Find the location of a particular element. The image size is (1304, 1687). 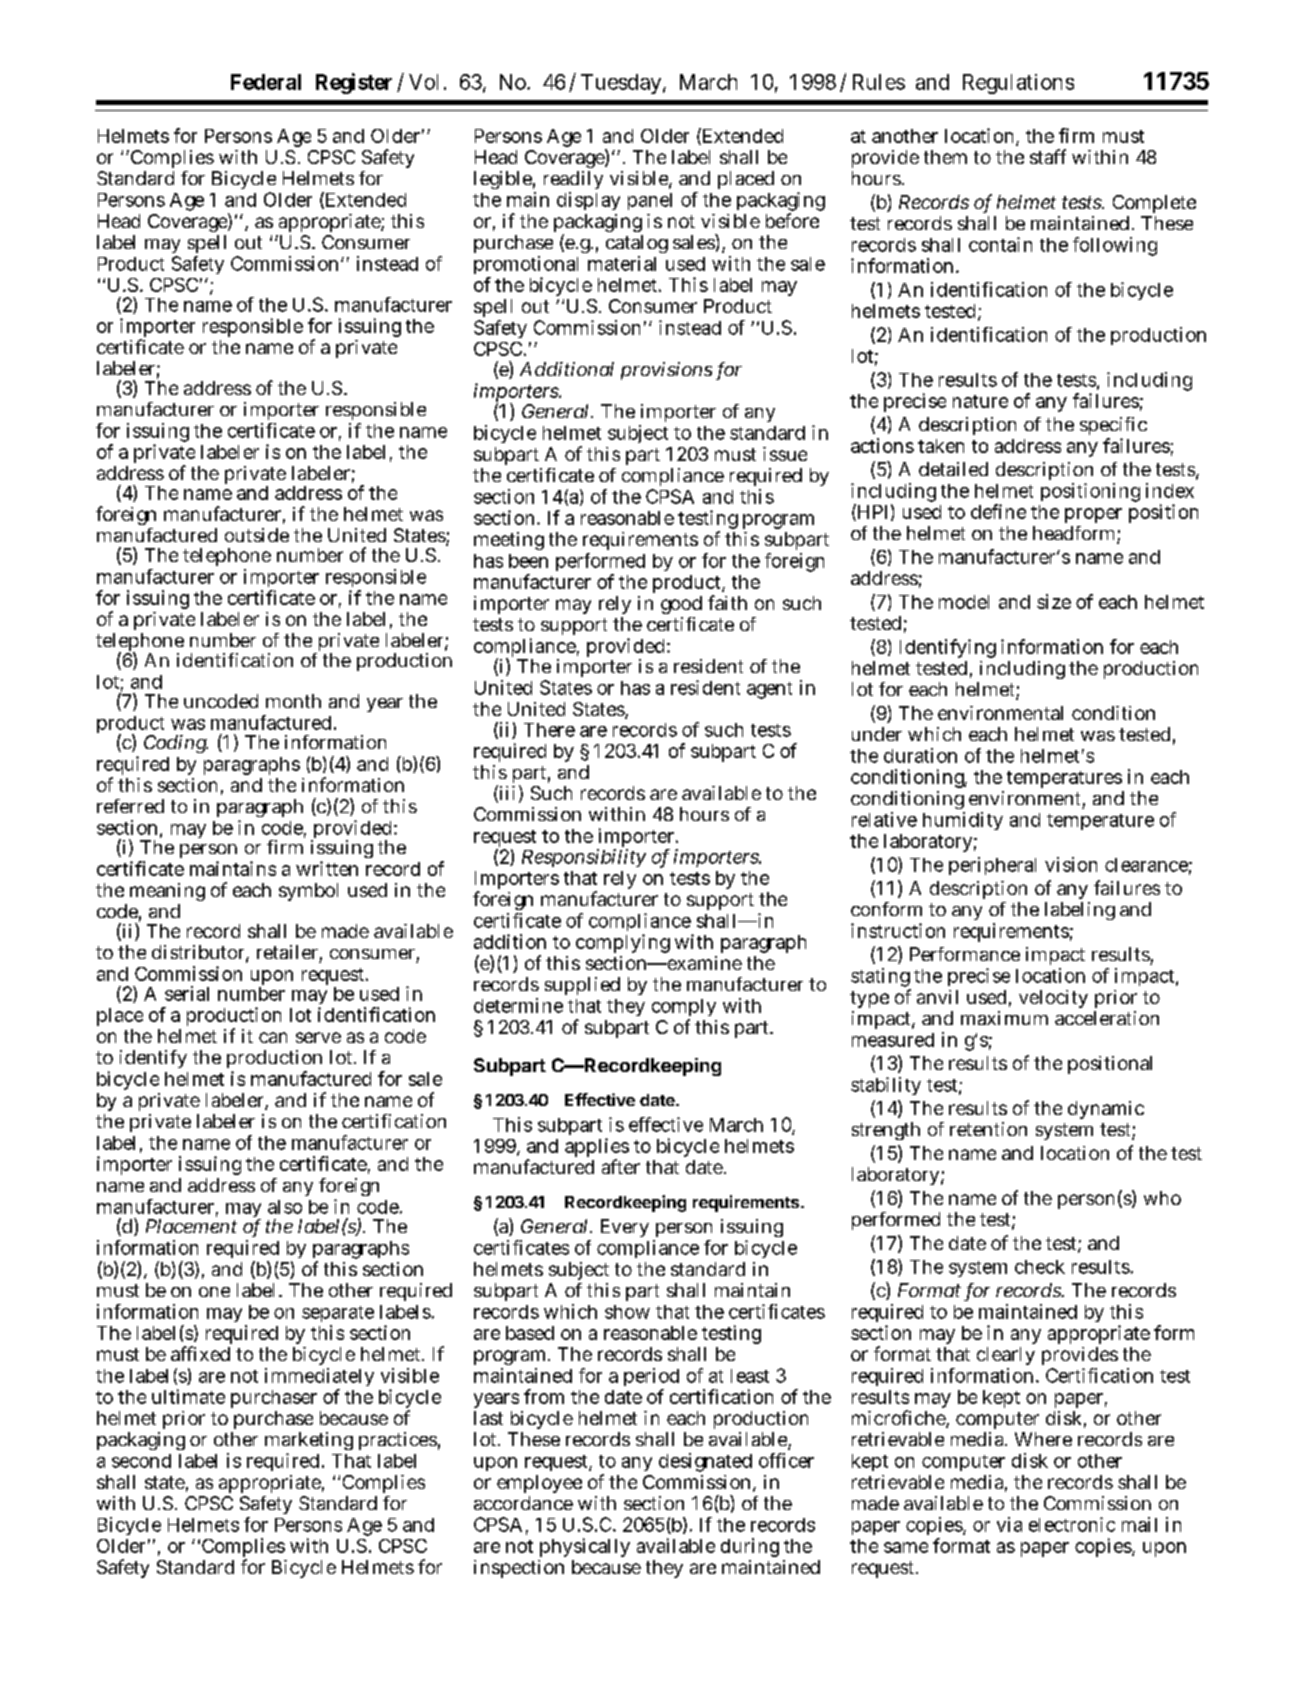

check is located at coordinates (1040, 1267).
